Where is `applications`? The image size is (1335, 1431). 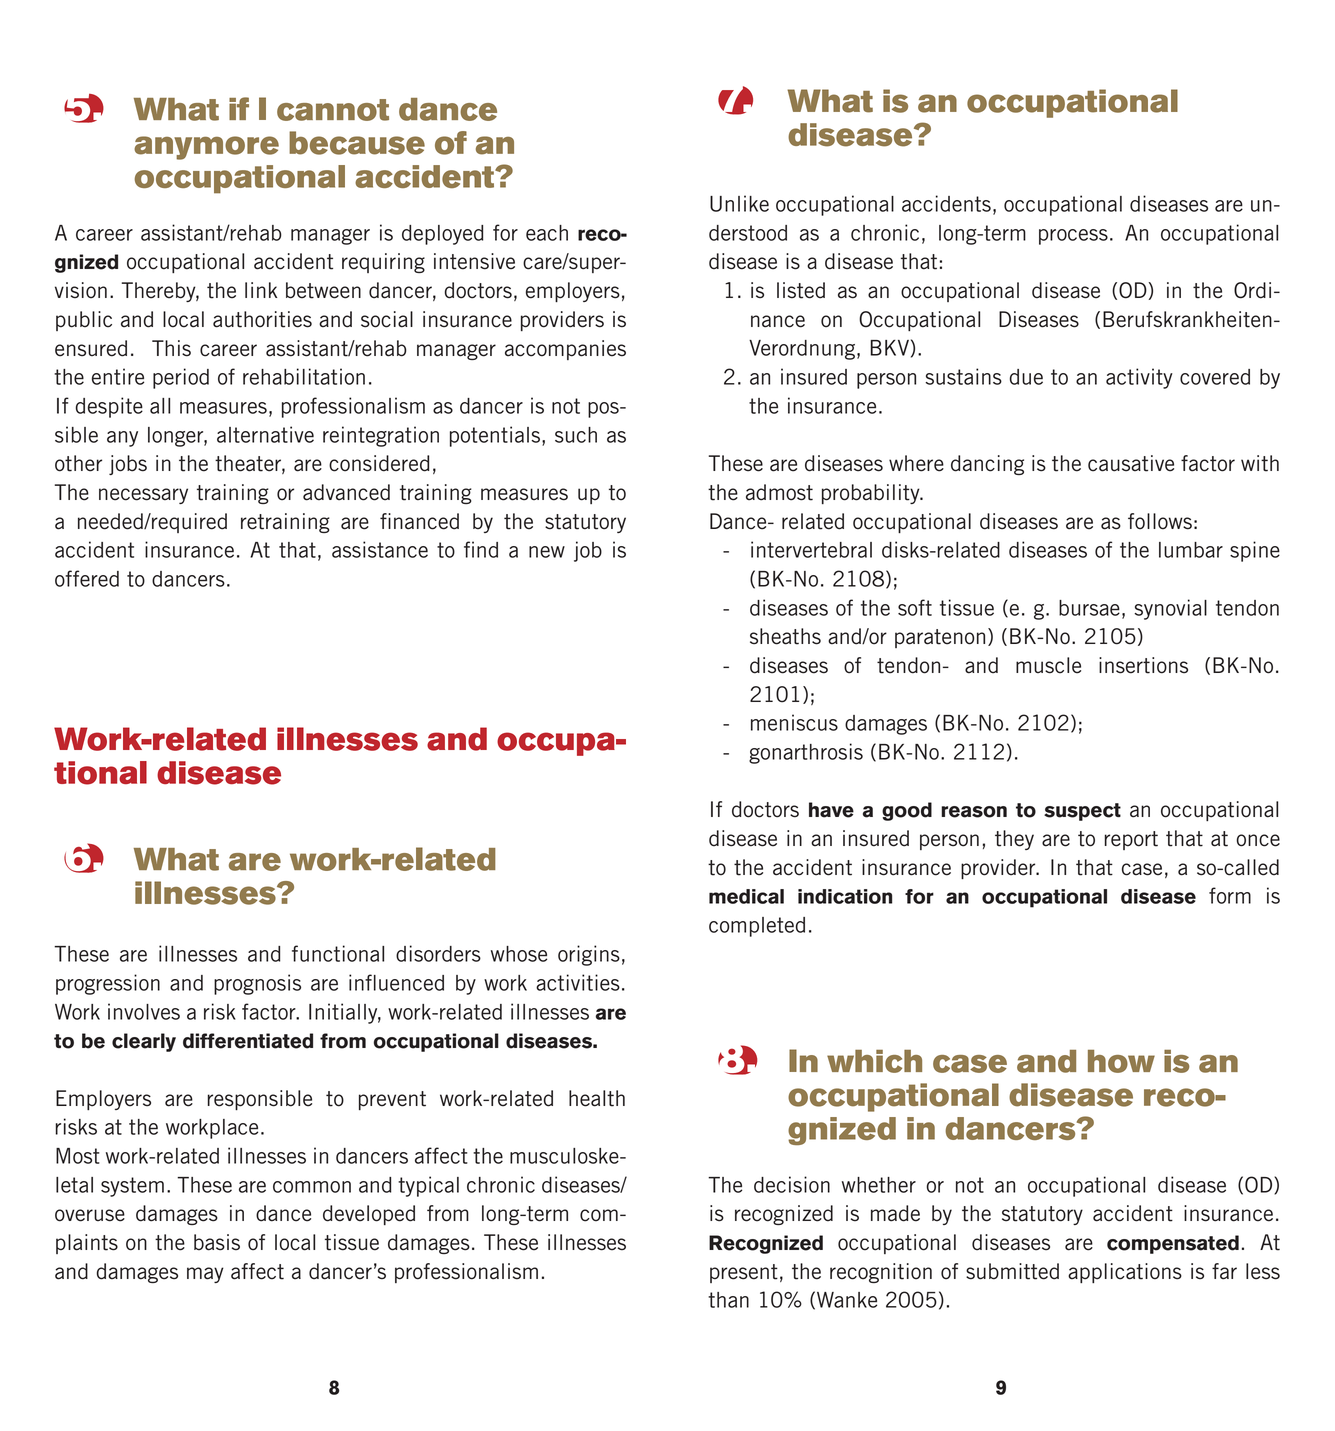 applications is located at coordinates (1125, 1273).
